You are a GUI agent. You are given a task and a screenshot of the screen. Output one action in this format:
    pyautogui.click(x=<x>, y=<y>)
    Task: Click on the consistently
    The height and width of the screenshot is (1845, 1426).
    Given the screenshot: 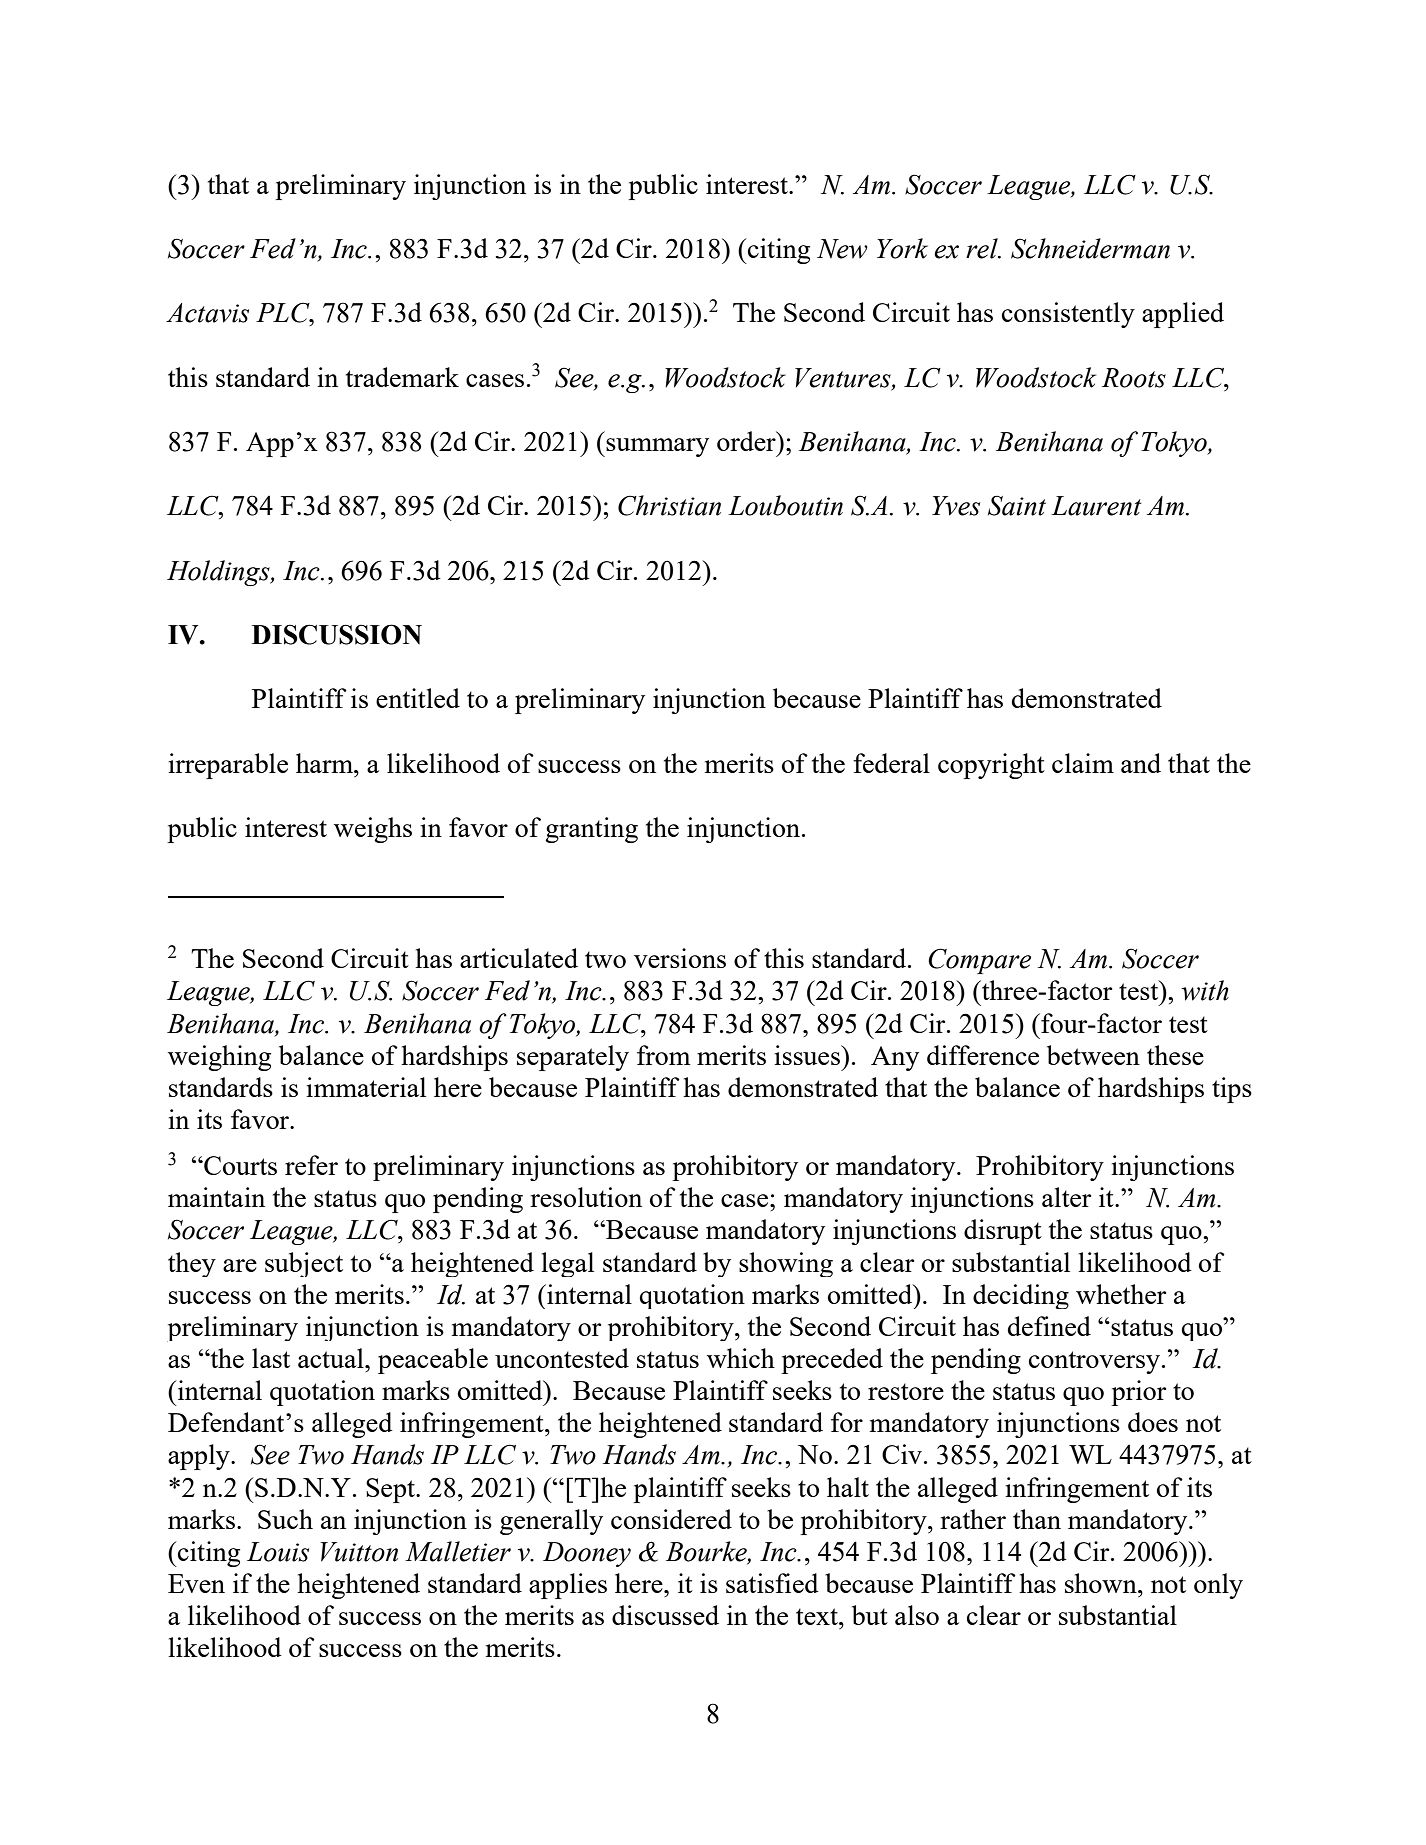 What is the action you would take?
    pyautogui.click(x=1068, y=315)
